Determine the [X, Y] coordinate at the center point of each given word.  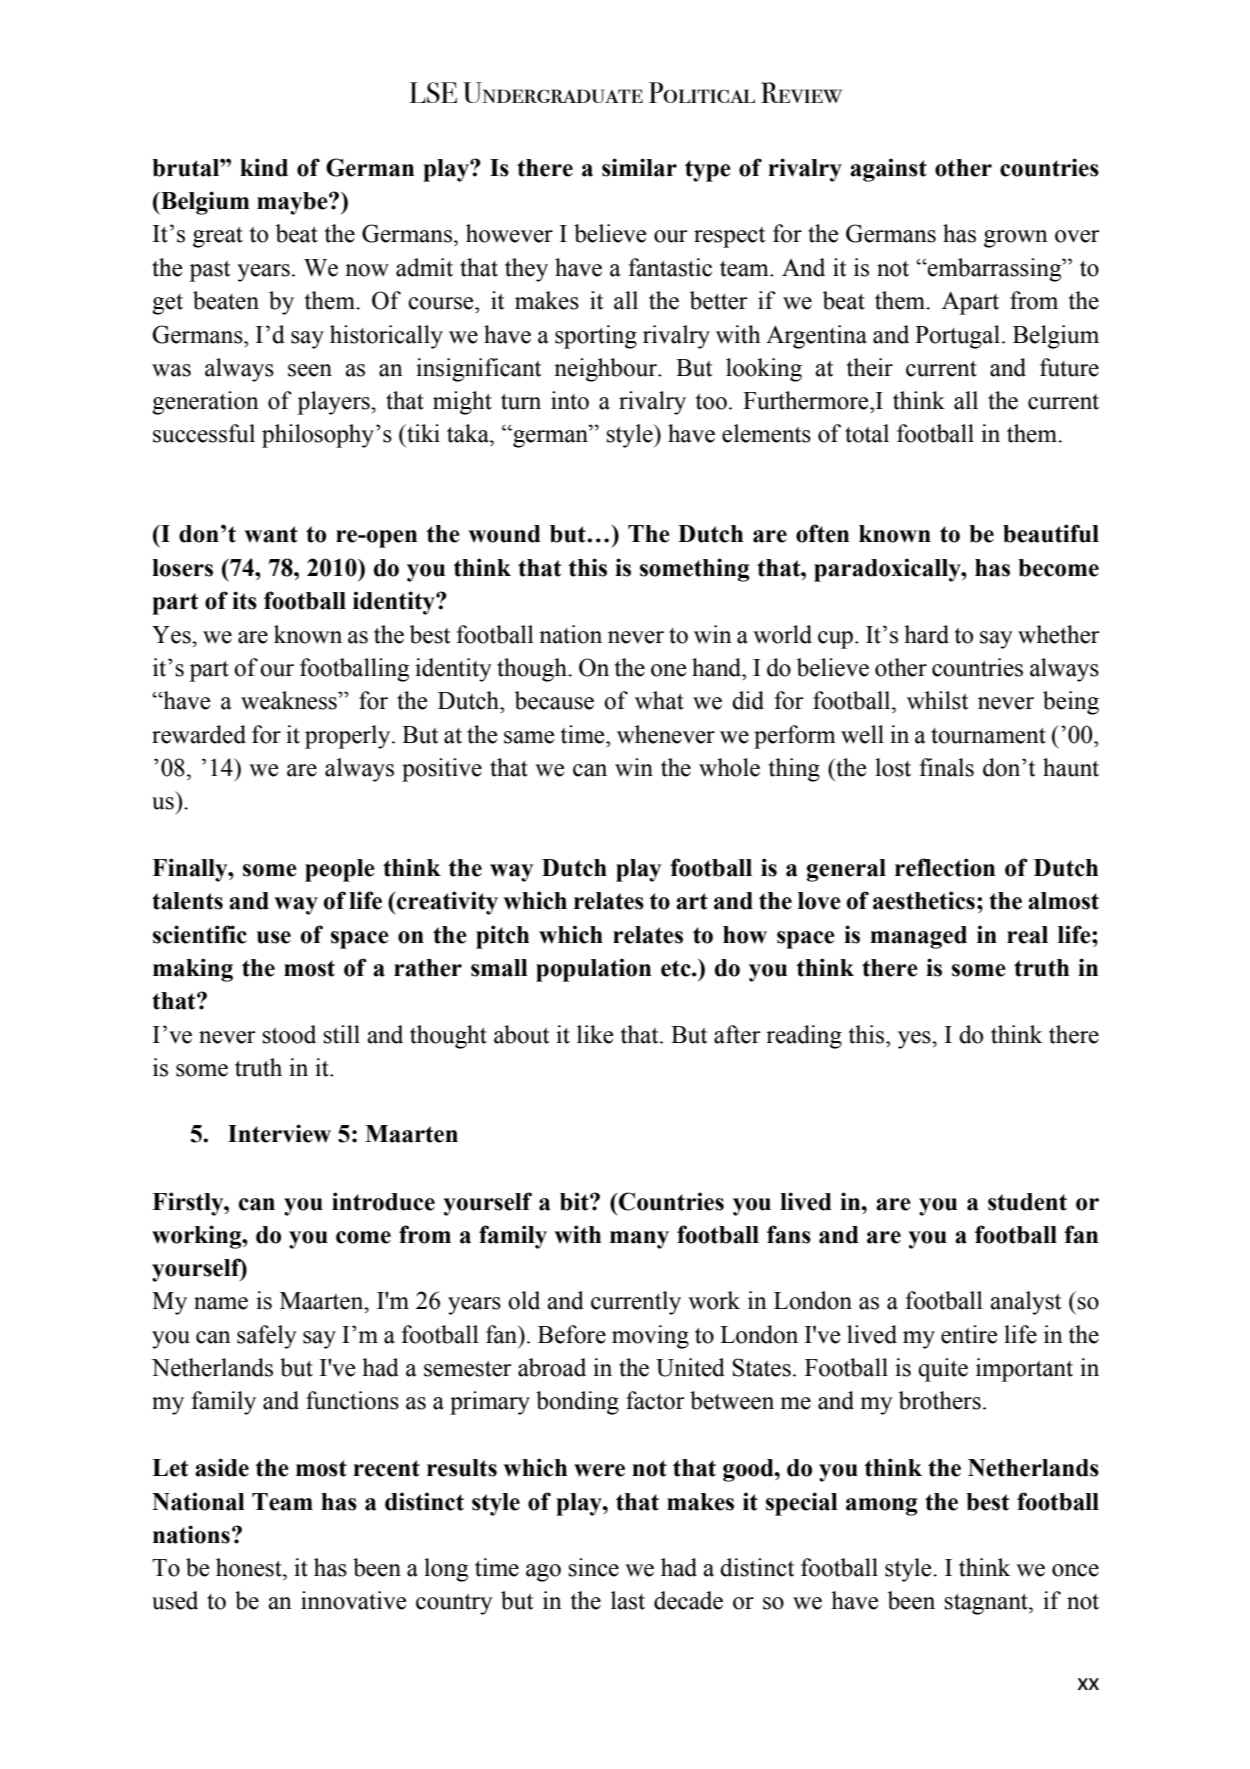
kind [264, 167]
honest [250, 1567]
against [888, 170]
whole [729, 767]
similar [639, 167]
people [340, 870]
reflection [945, 867]
